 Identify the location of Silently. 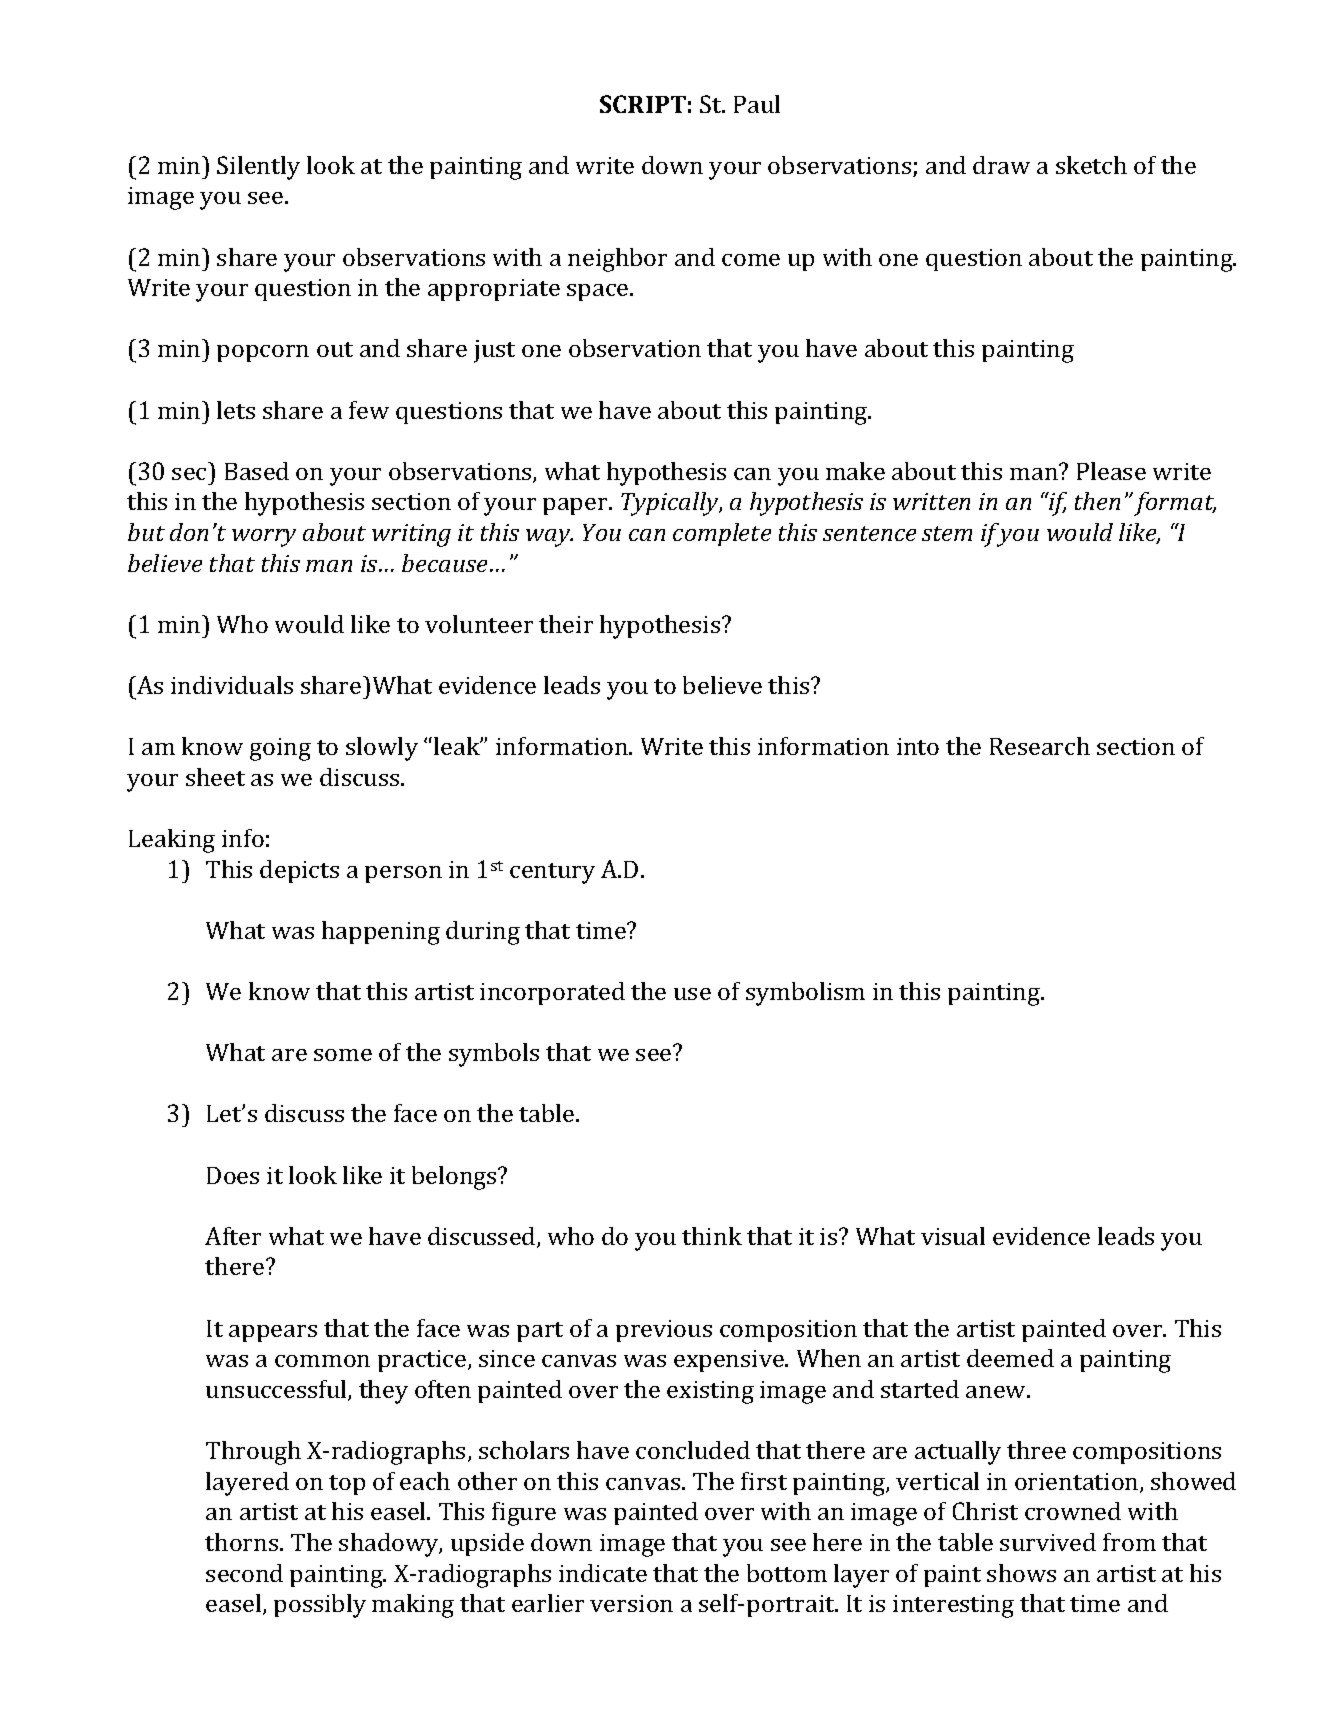
(258, 168).
